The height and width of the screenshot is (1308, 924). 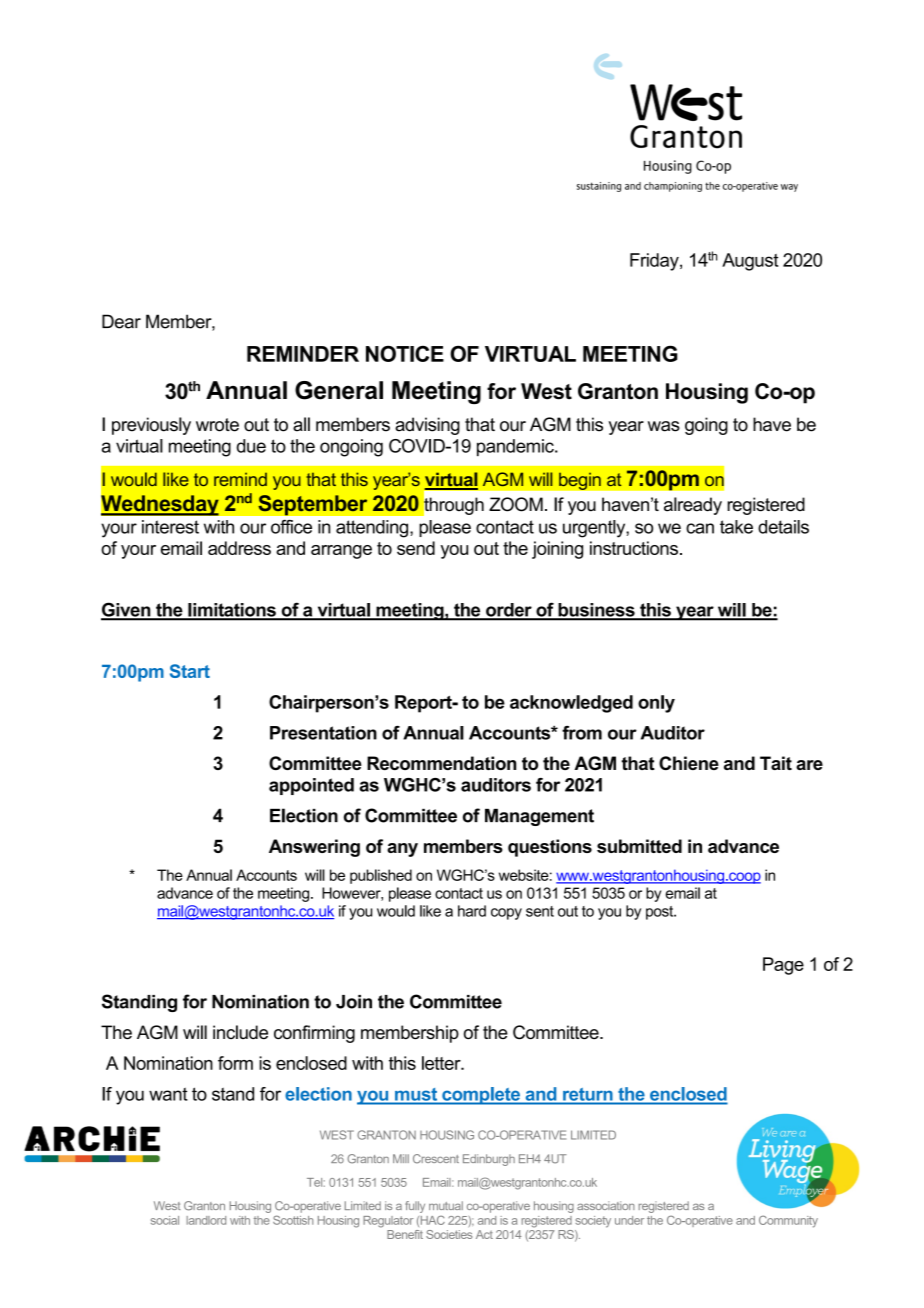 I want to click on interest, so click(x=170, y=527).
